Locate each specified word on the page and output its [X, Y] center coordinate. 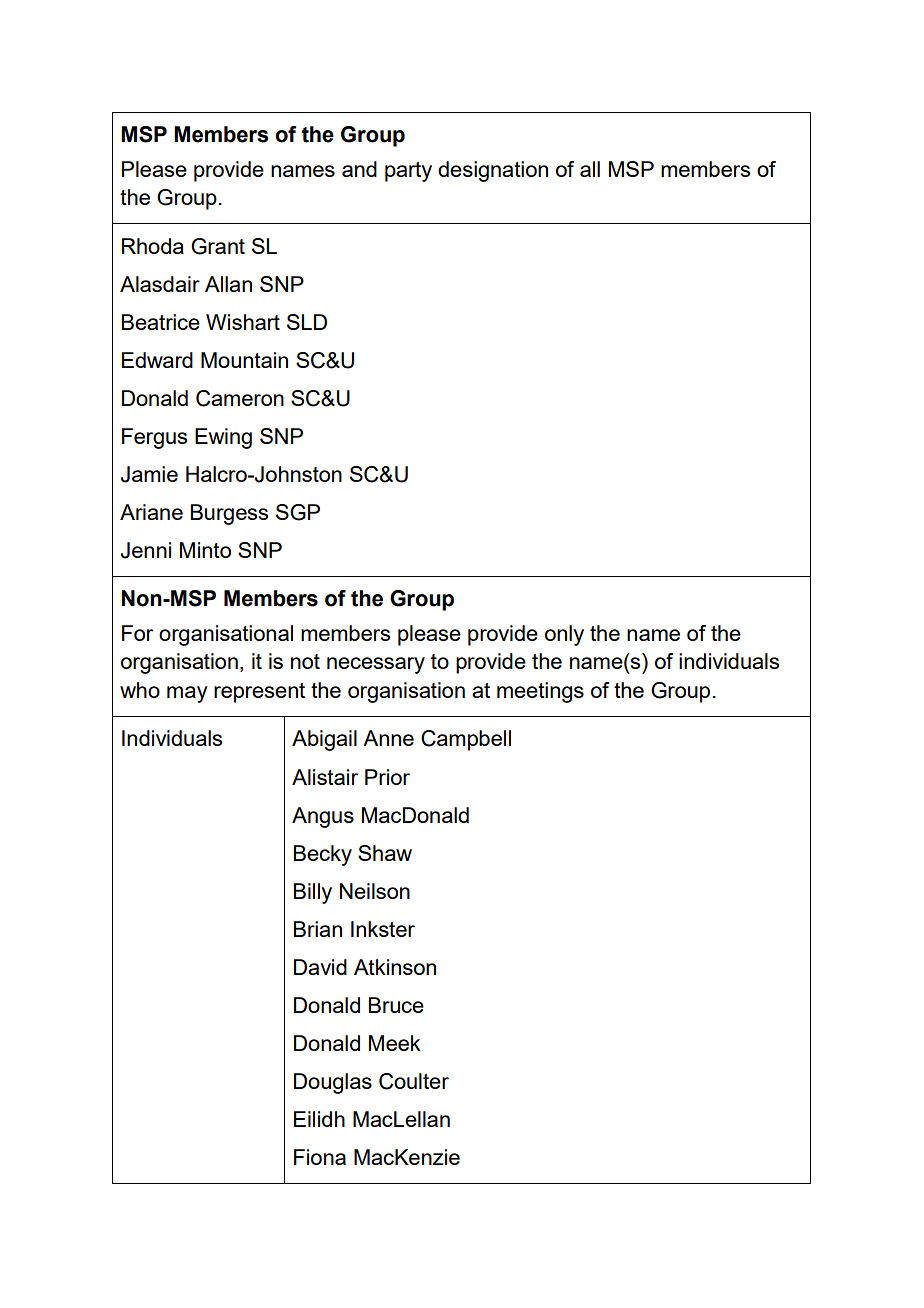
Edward [157, 360]
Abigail [324, 740]
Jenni [146, 550]
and [359, 169]
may [187, 694]
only [564, 635]
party [408, 172]
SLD [307, 322]
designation [493, 171]
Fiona [320, 1157]
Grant [218, 246]
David [320, 967]
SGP [298, 512]
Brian [318, 929]
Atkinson [395, 967]
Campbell [466, 740]
